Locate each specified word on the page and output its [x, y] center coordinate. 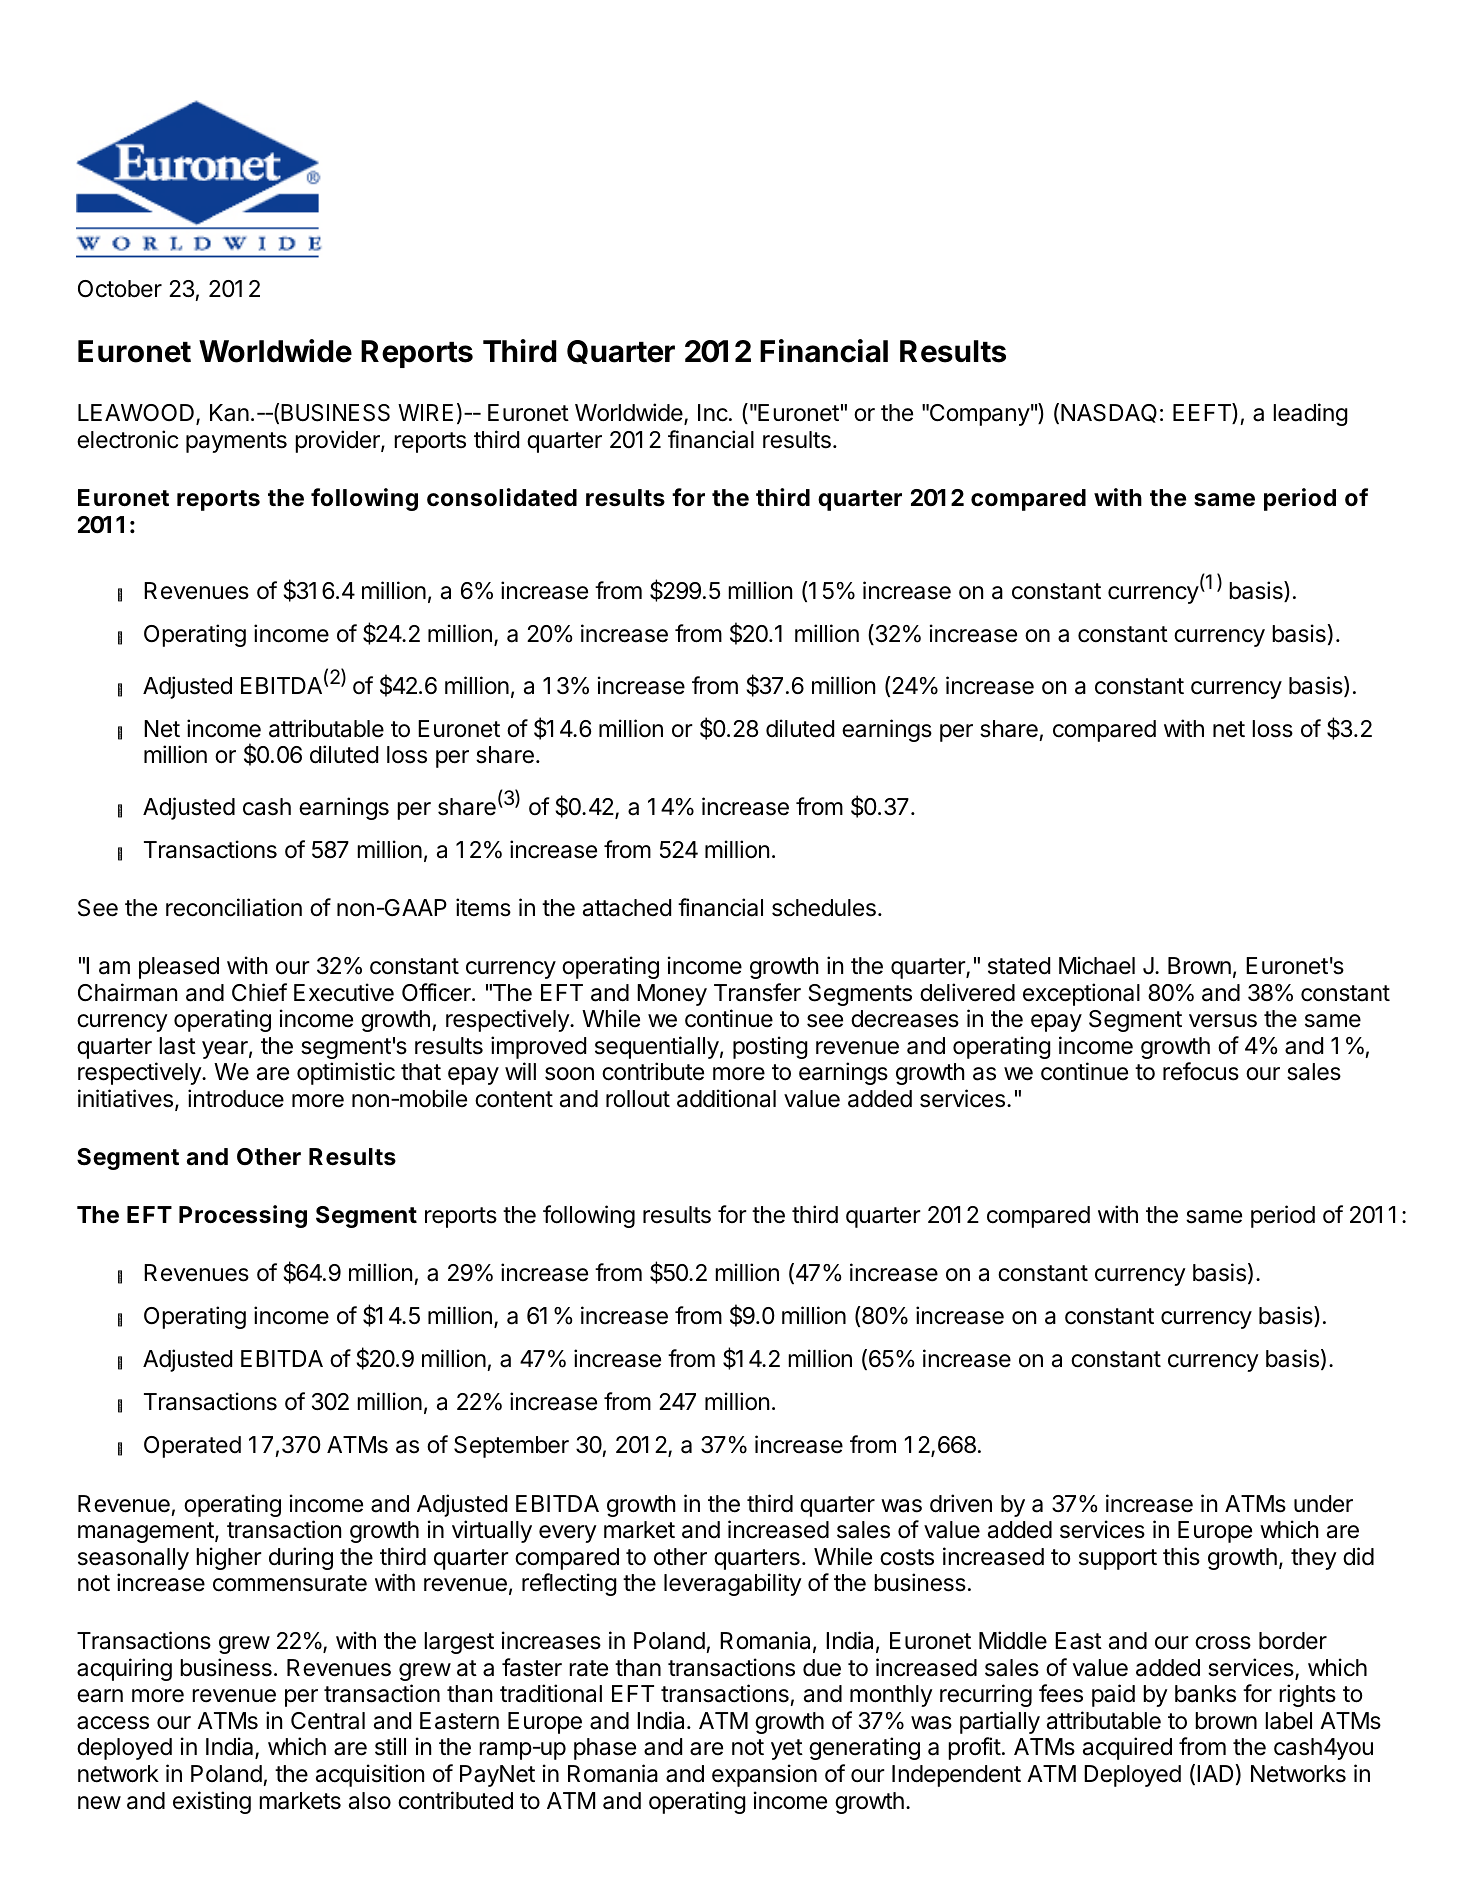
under [1323, 1504]
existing [212, 1802]
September [511, 1447]
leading [1310, 414]
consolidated [502, 497]
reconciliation [234, 907]
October [120, 289]
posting [770, 1047]
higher [229, 1558]
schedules [824, 908]
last [177, 1046]
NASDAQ [1109, 413]
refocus [1201, 1071]
